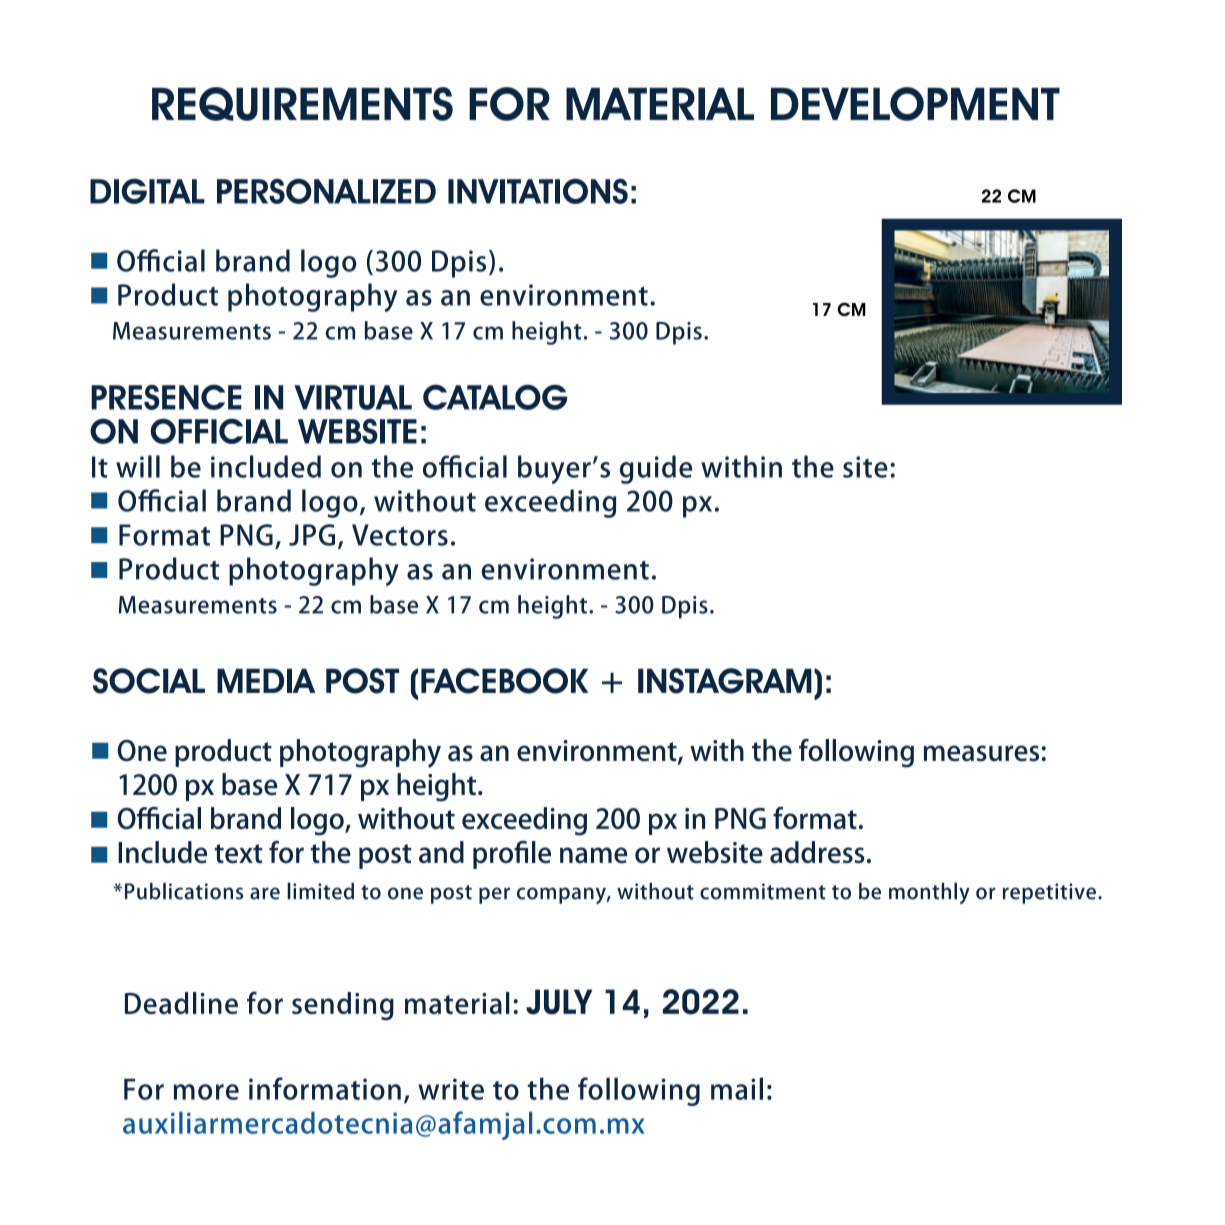  What do you see at coordinates (302, 104) in the image?
I see `REQUIREMENTS` at bounding box center [302, 104].
